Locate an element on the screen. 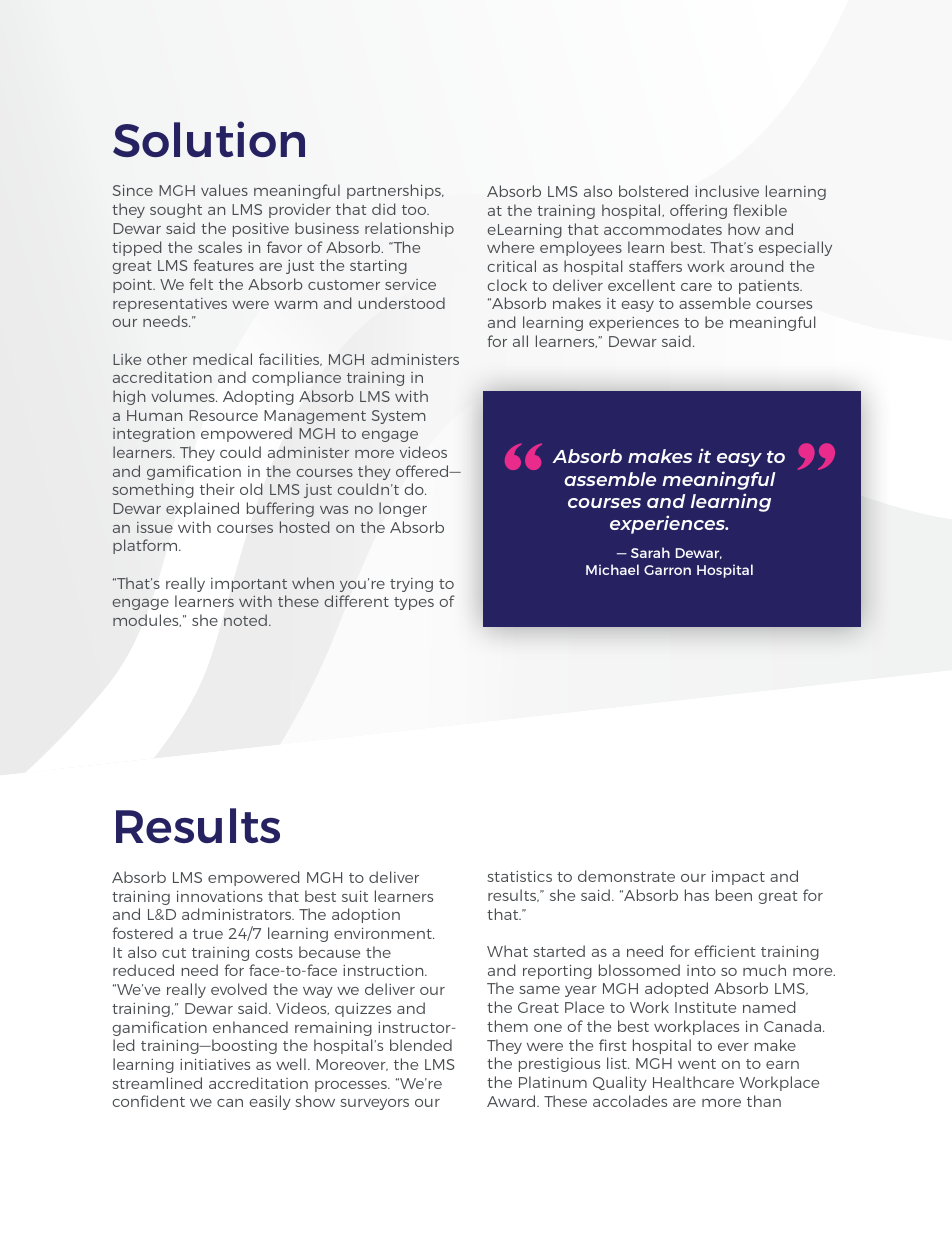 This screenshot has width=952, height=1233. partnerships is located at coordinates (395, 191).
